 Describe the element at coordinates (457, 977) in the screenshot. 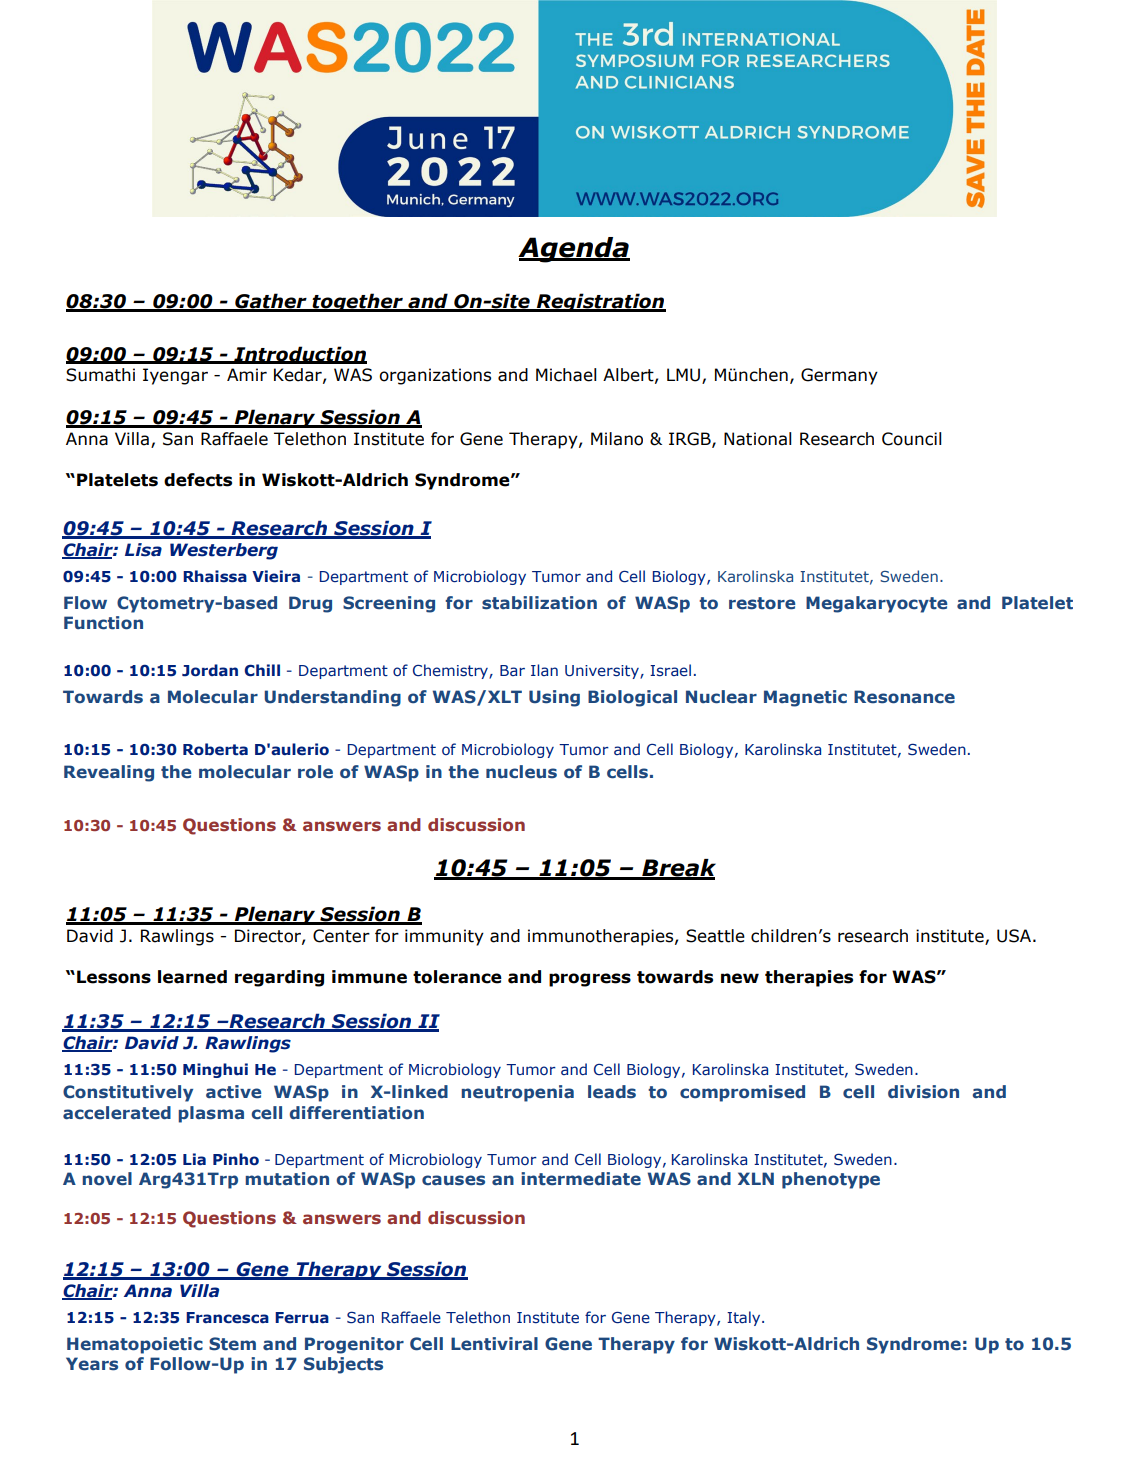

I see `tolerance` at that location.
